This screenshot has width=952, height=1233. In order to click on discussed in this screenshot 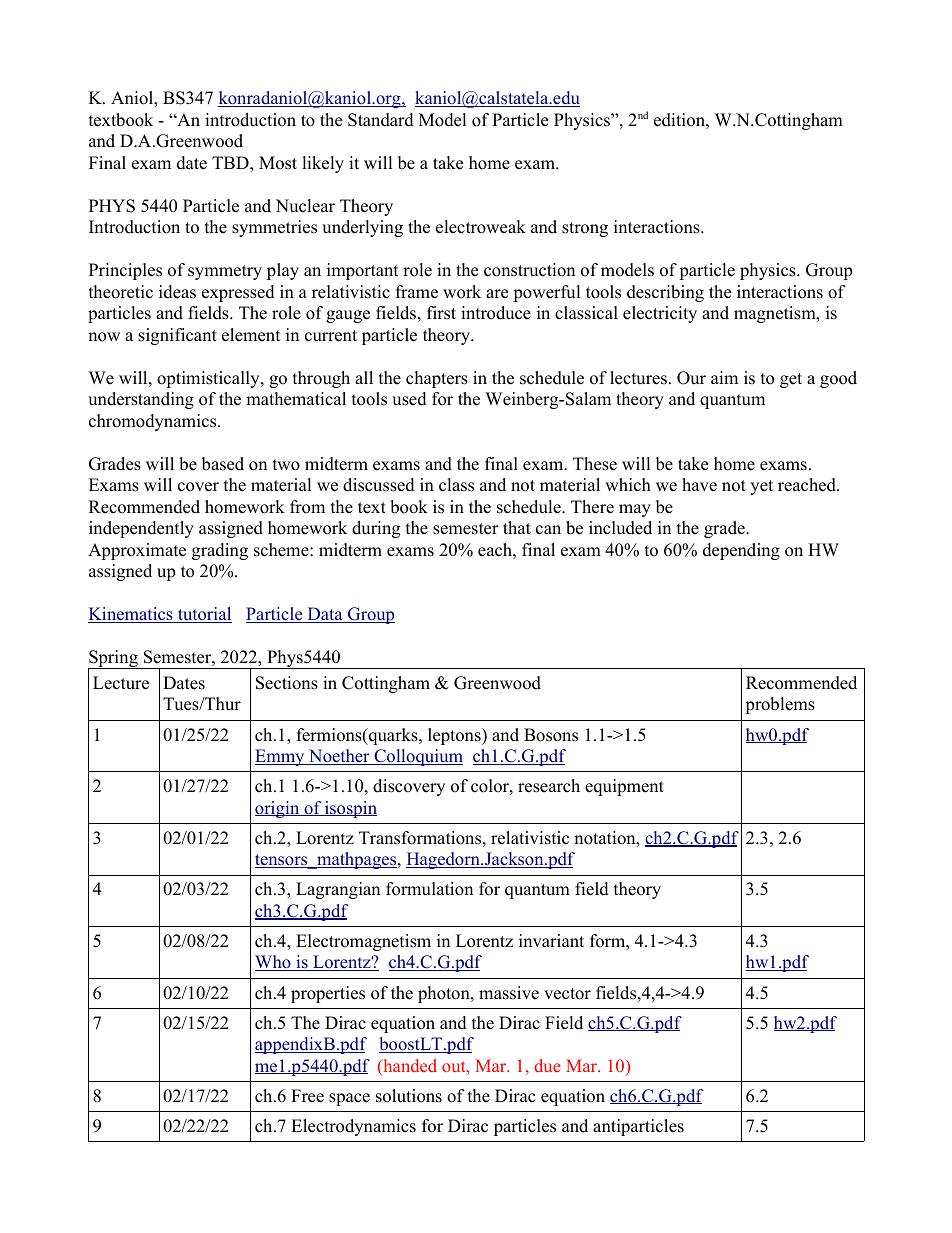, I will do `click(379, 485)`.
